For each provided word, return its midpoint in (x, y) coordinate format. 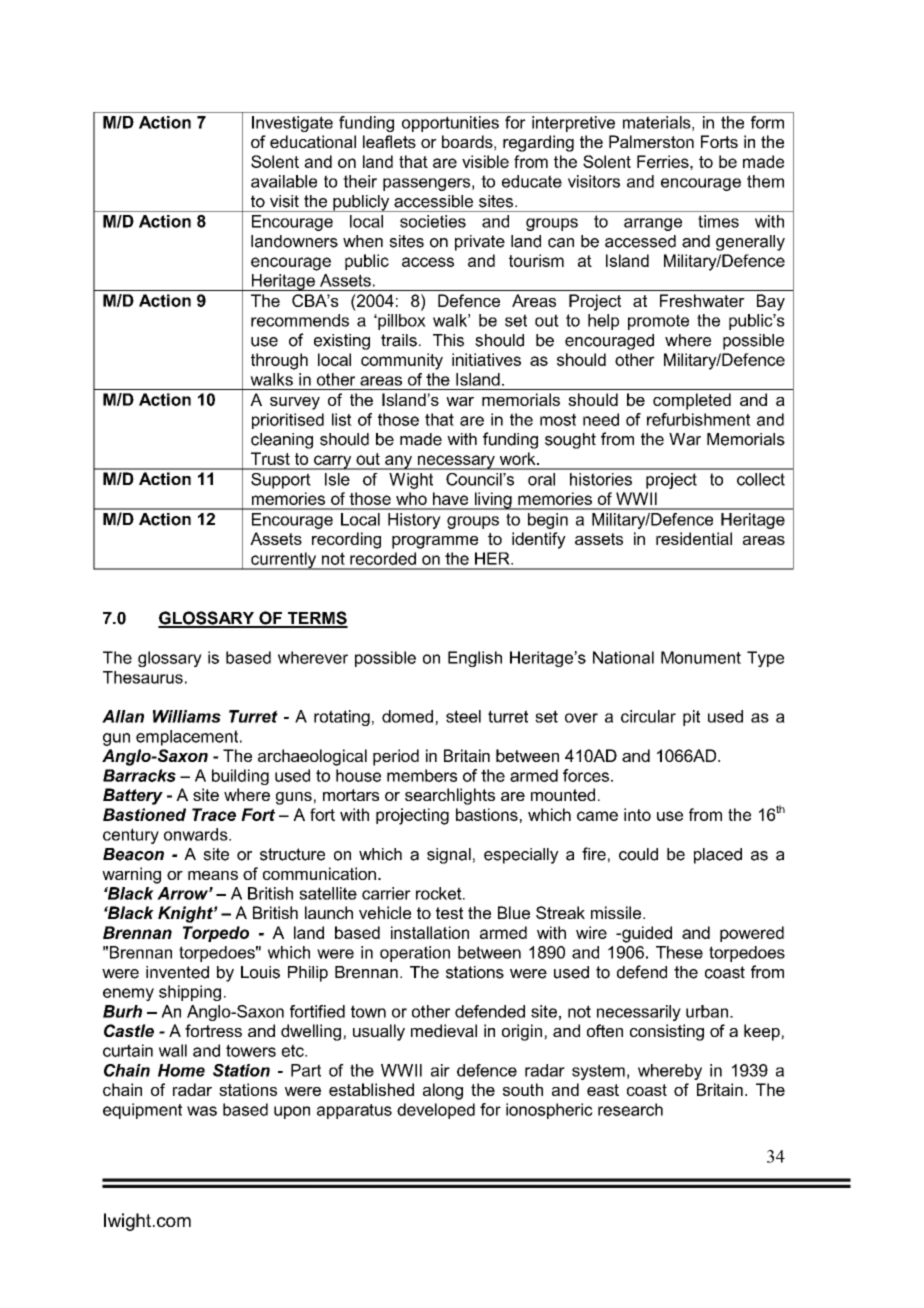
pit (691, 718)
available (284, 181)
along (443, 1091)
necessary (456, 462)
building (240, 777)
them (765, 181)
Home (181, 1070)
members (422, 775)
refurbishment (699, 419)
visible (485, 161)
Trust (270, 458)
